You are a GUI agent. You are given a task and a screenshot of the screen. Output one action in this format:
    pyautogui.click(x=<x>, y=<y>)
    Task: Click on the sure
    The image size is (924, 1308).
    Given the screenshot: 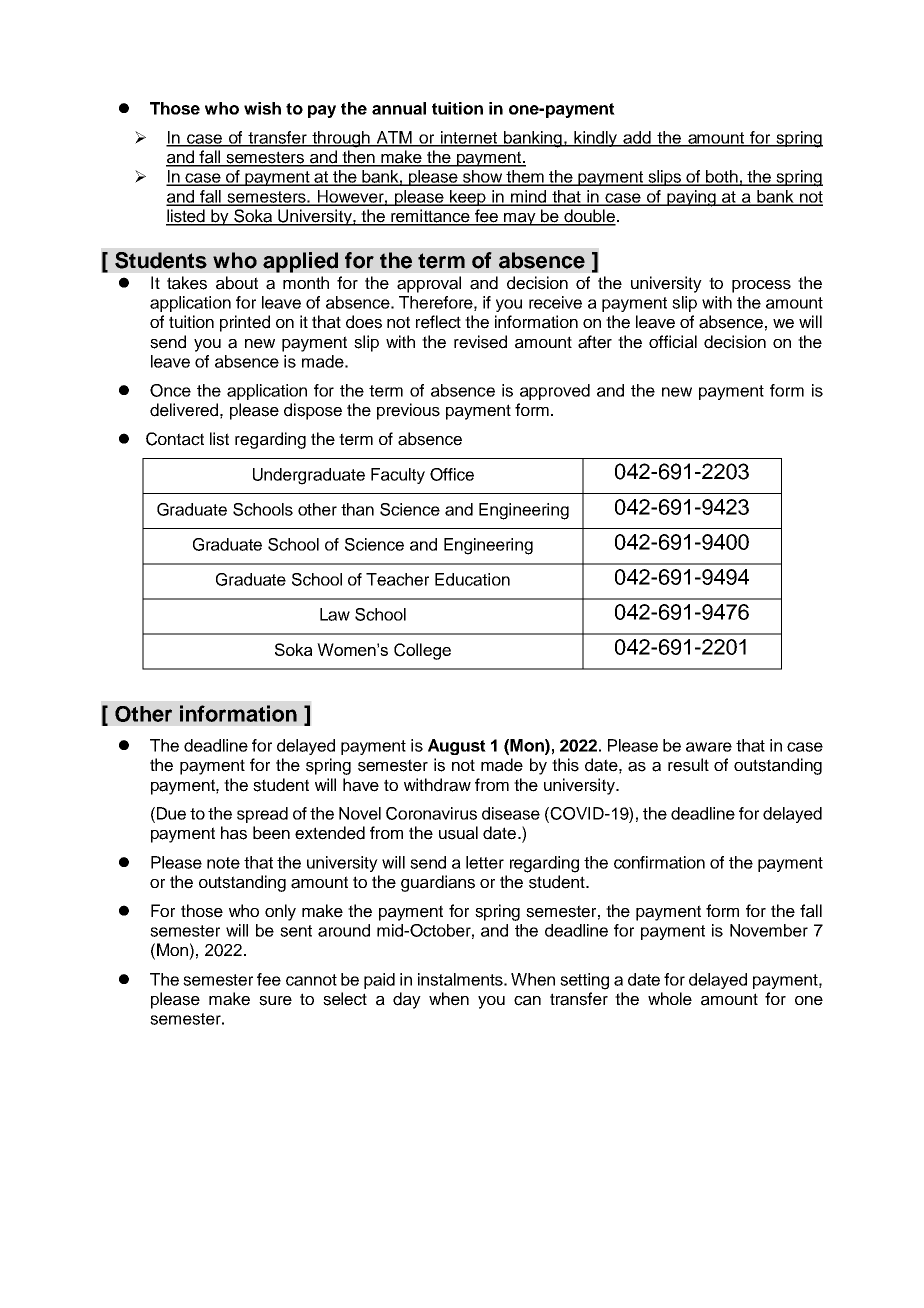 What is the action you would take?
    pyautogui.click(x=275, y=1001)
